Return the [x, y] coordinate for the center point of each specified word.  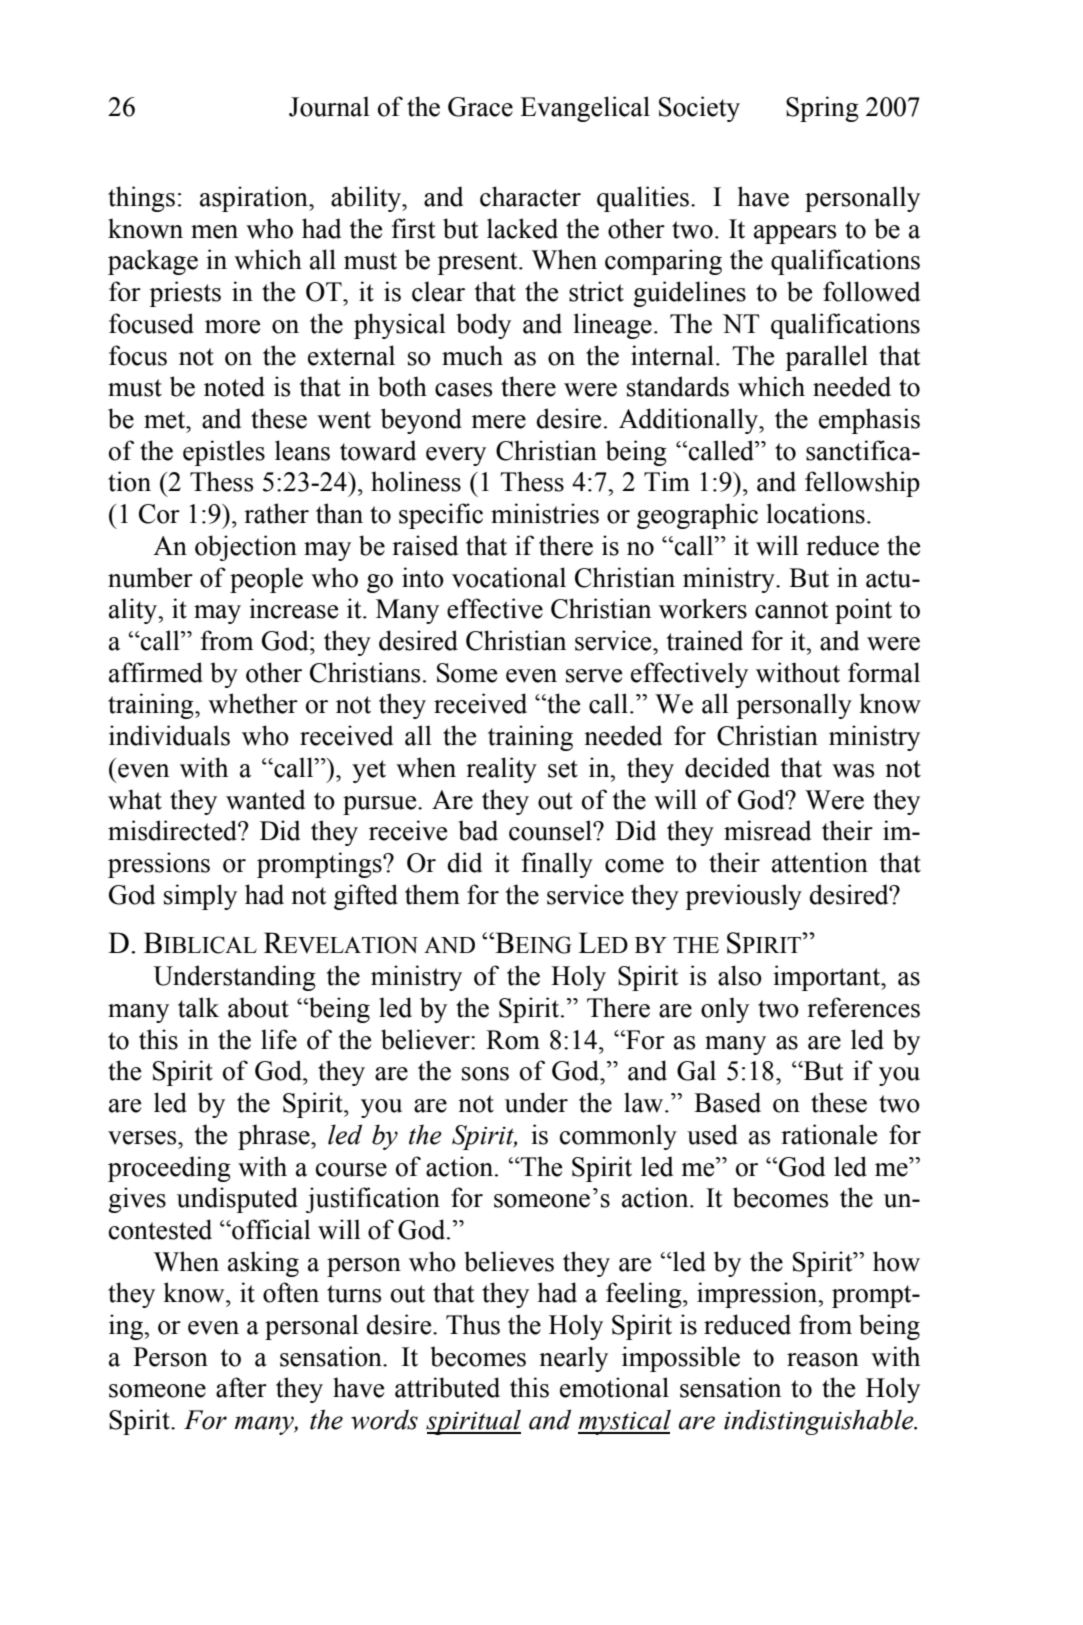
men [214, 232]
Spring [822, 109]
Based [727, 1102]
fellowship [862, 484]
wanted [265, 799]
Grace [480, 107]
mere [498, 422]
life [279, 1039]
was [853, 771]
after [241, 1387]
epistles [224, 453]
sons [485, 1074]
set [563, 769]
